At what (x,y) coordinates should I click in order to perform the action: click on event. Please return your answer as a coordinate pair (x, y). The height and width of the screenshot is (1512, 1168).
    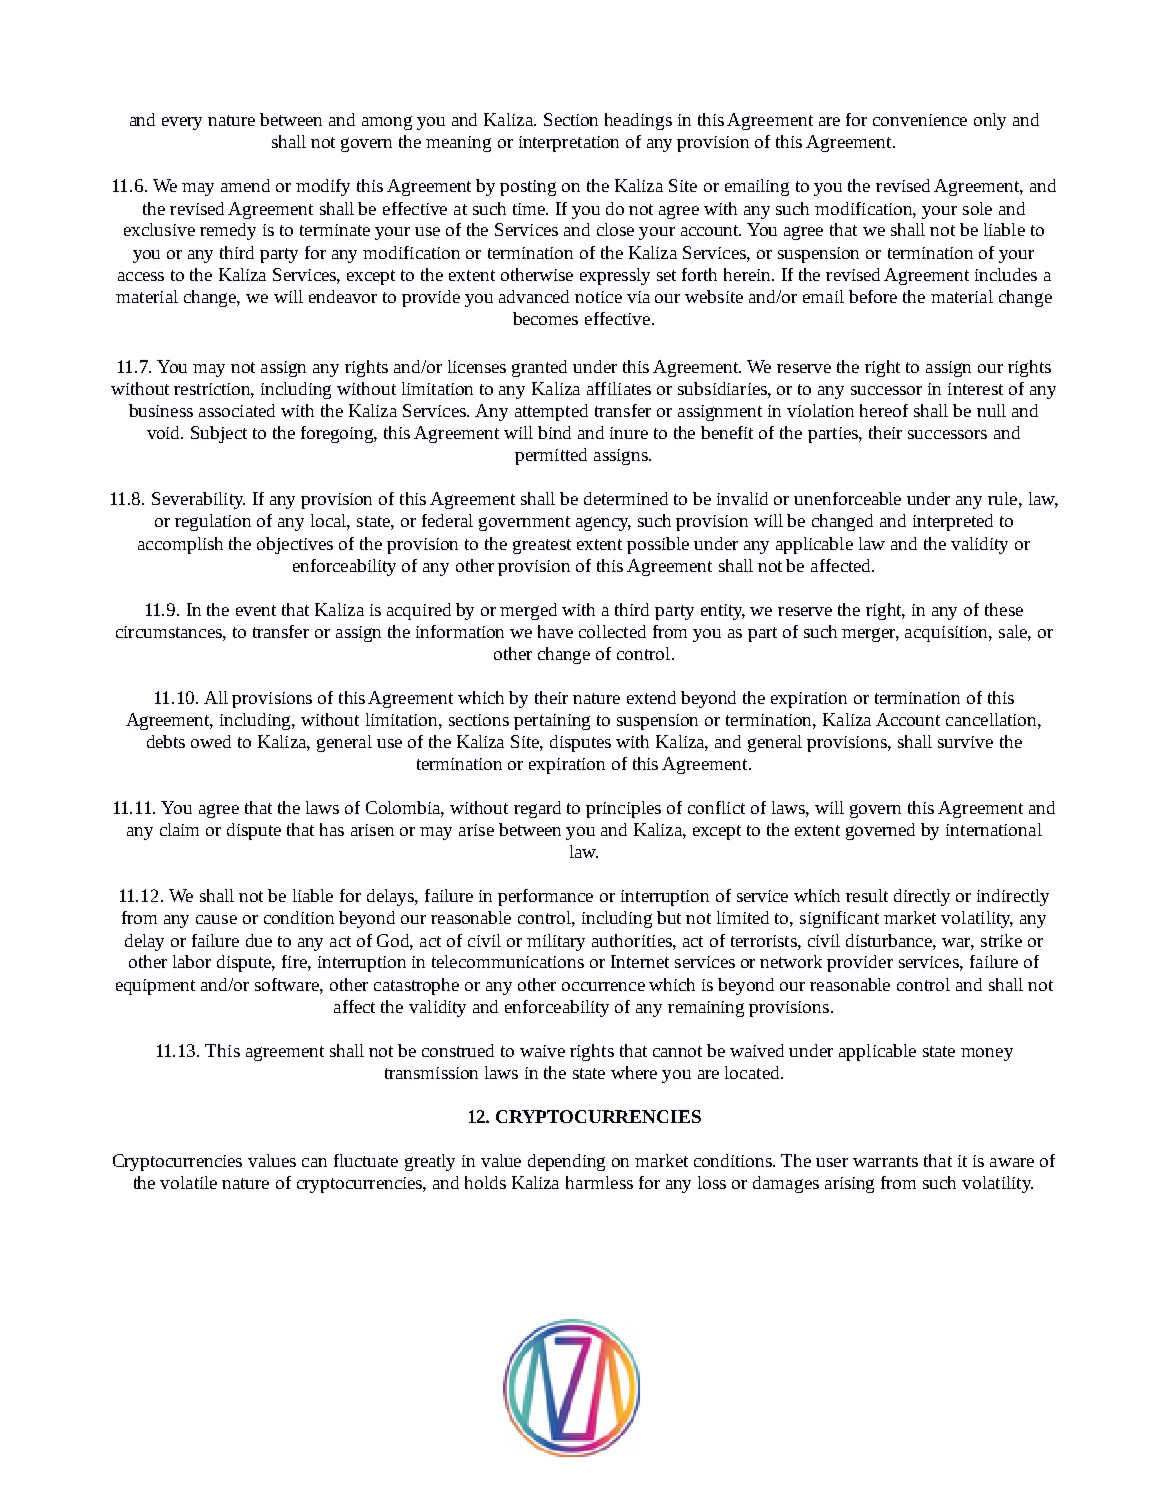
    Looking at the image, I should click on (256, 610).
